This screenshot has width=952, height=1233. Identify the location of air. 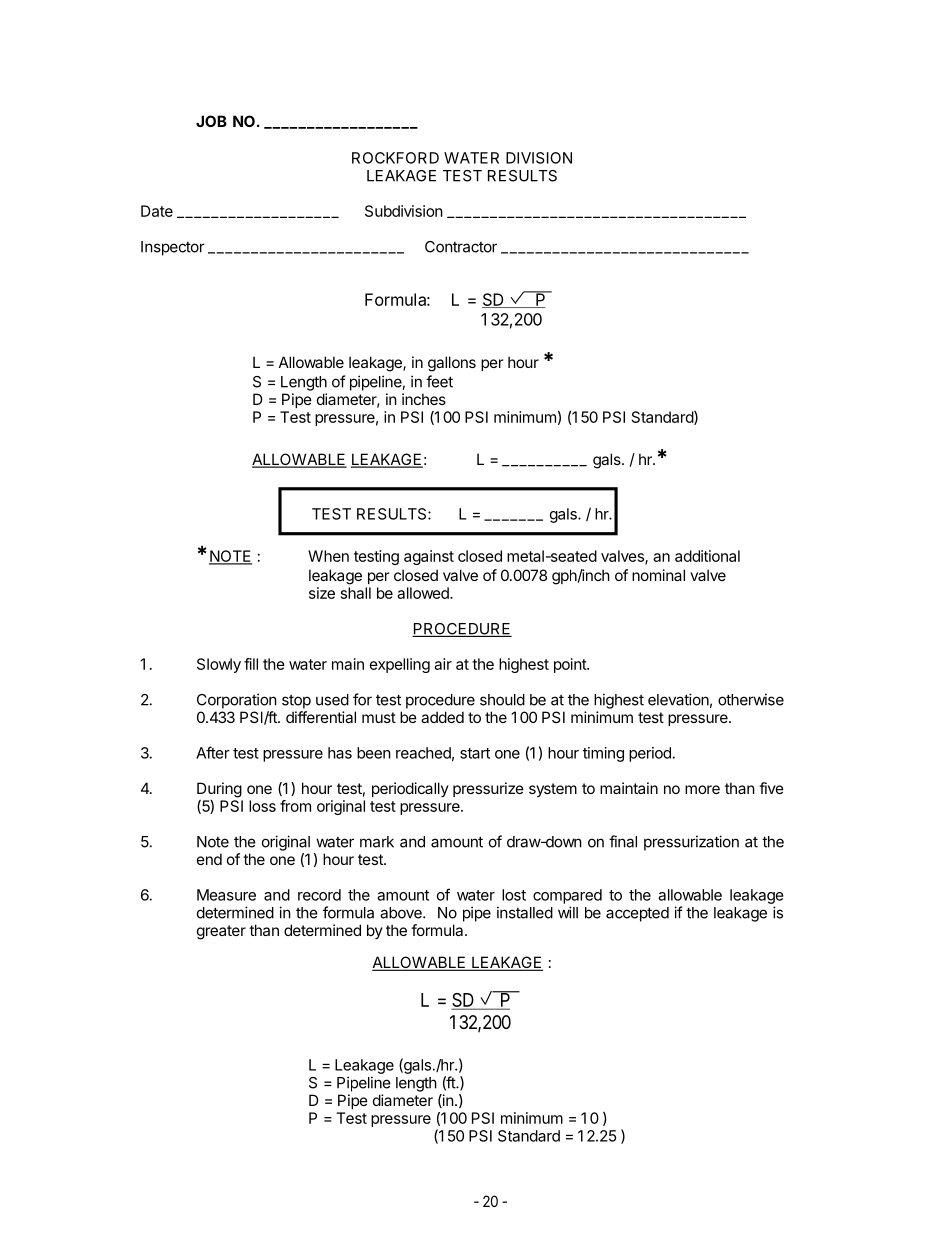
(443, 664).
